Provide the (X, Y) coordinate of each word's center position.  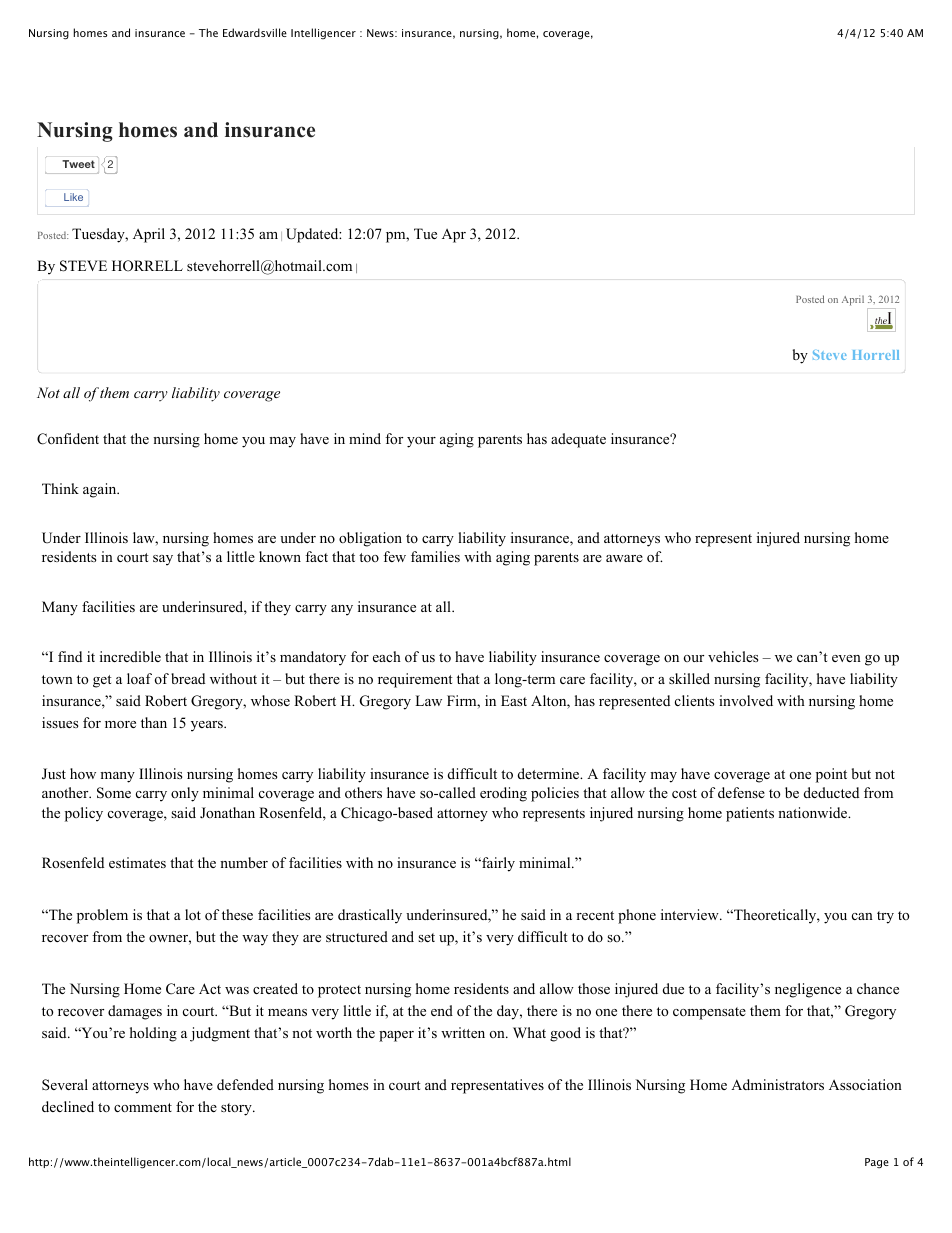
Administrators (777, 1084)
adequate (578, 440)
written (463, 1032)
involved (746, 701)
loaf (139, 678)
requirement (415, 680)
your (421, 442)
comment (143, 1107)
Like (73, 197)
